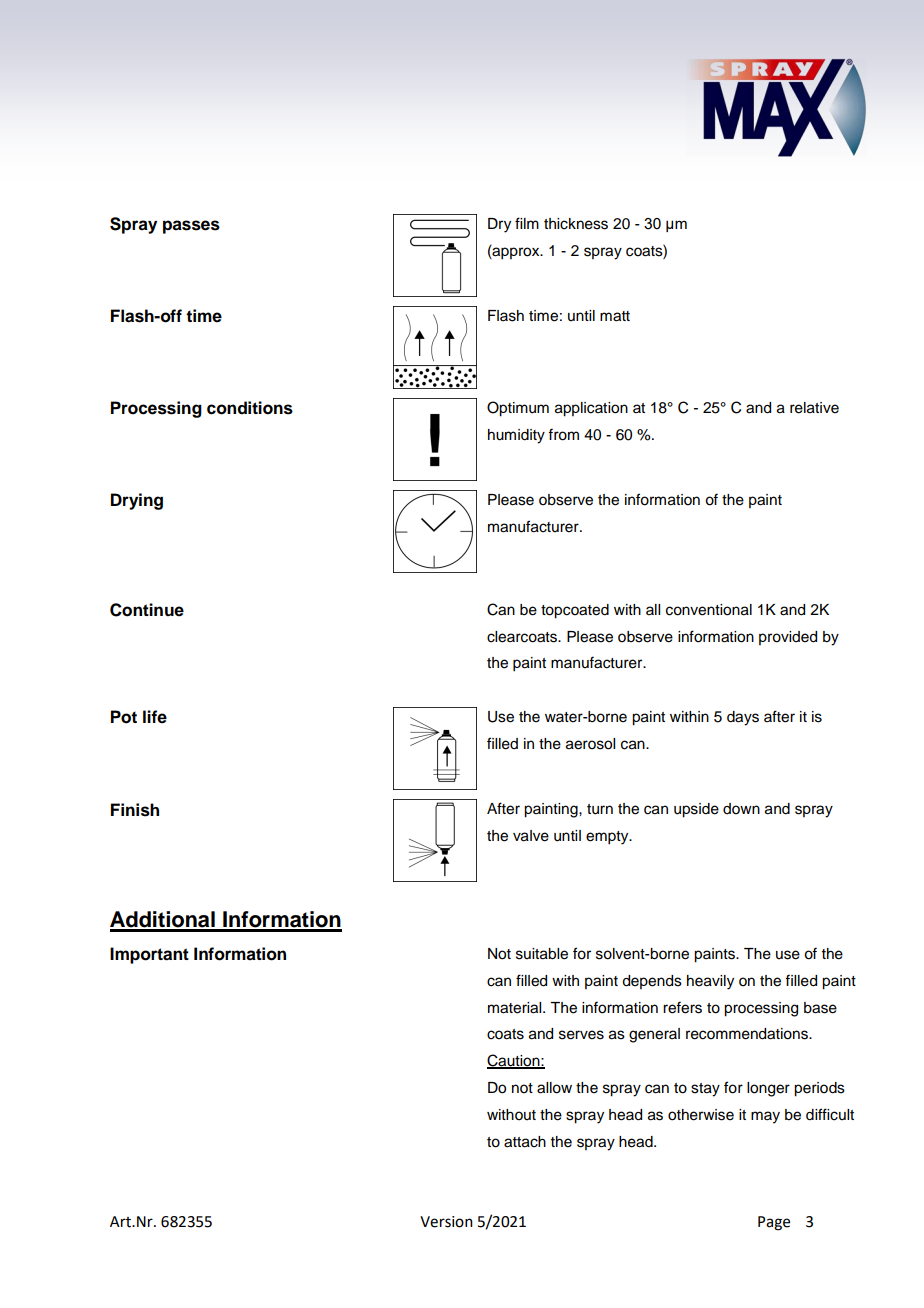 This screenshot has width=924, height=1308. What do you see at coordinates (191, 227) in the screenshot?
I see `passes` at bounding box center [191, 227].
